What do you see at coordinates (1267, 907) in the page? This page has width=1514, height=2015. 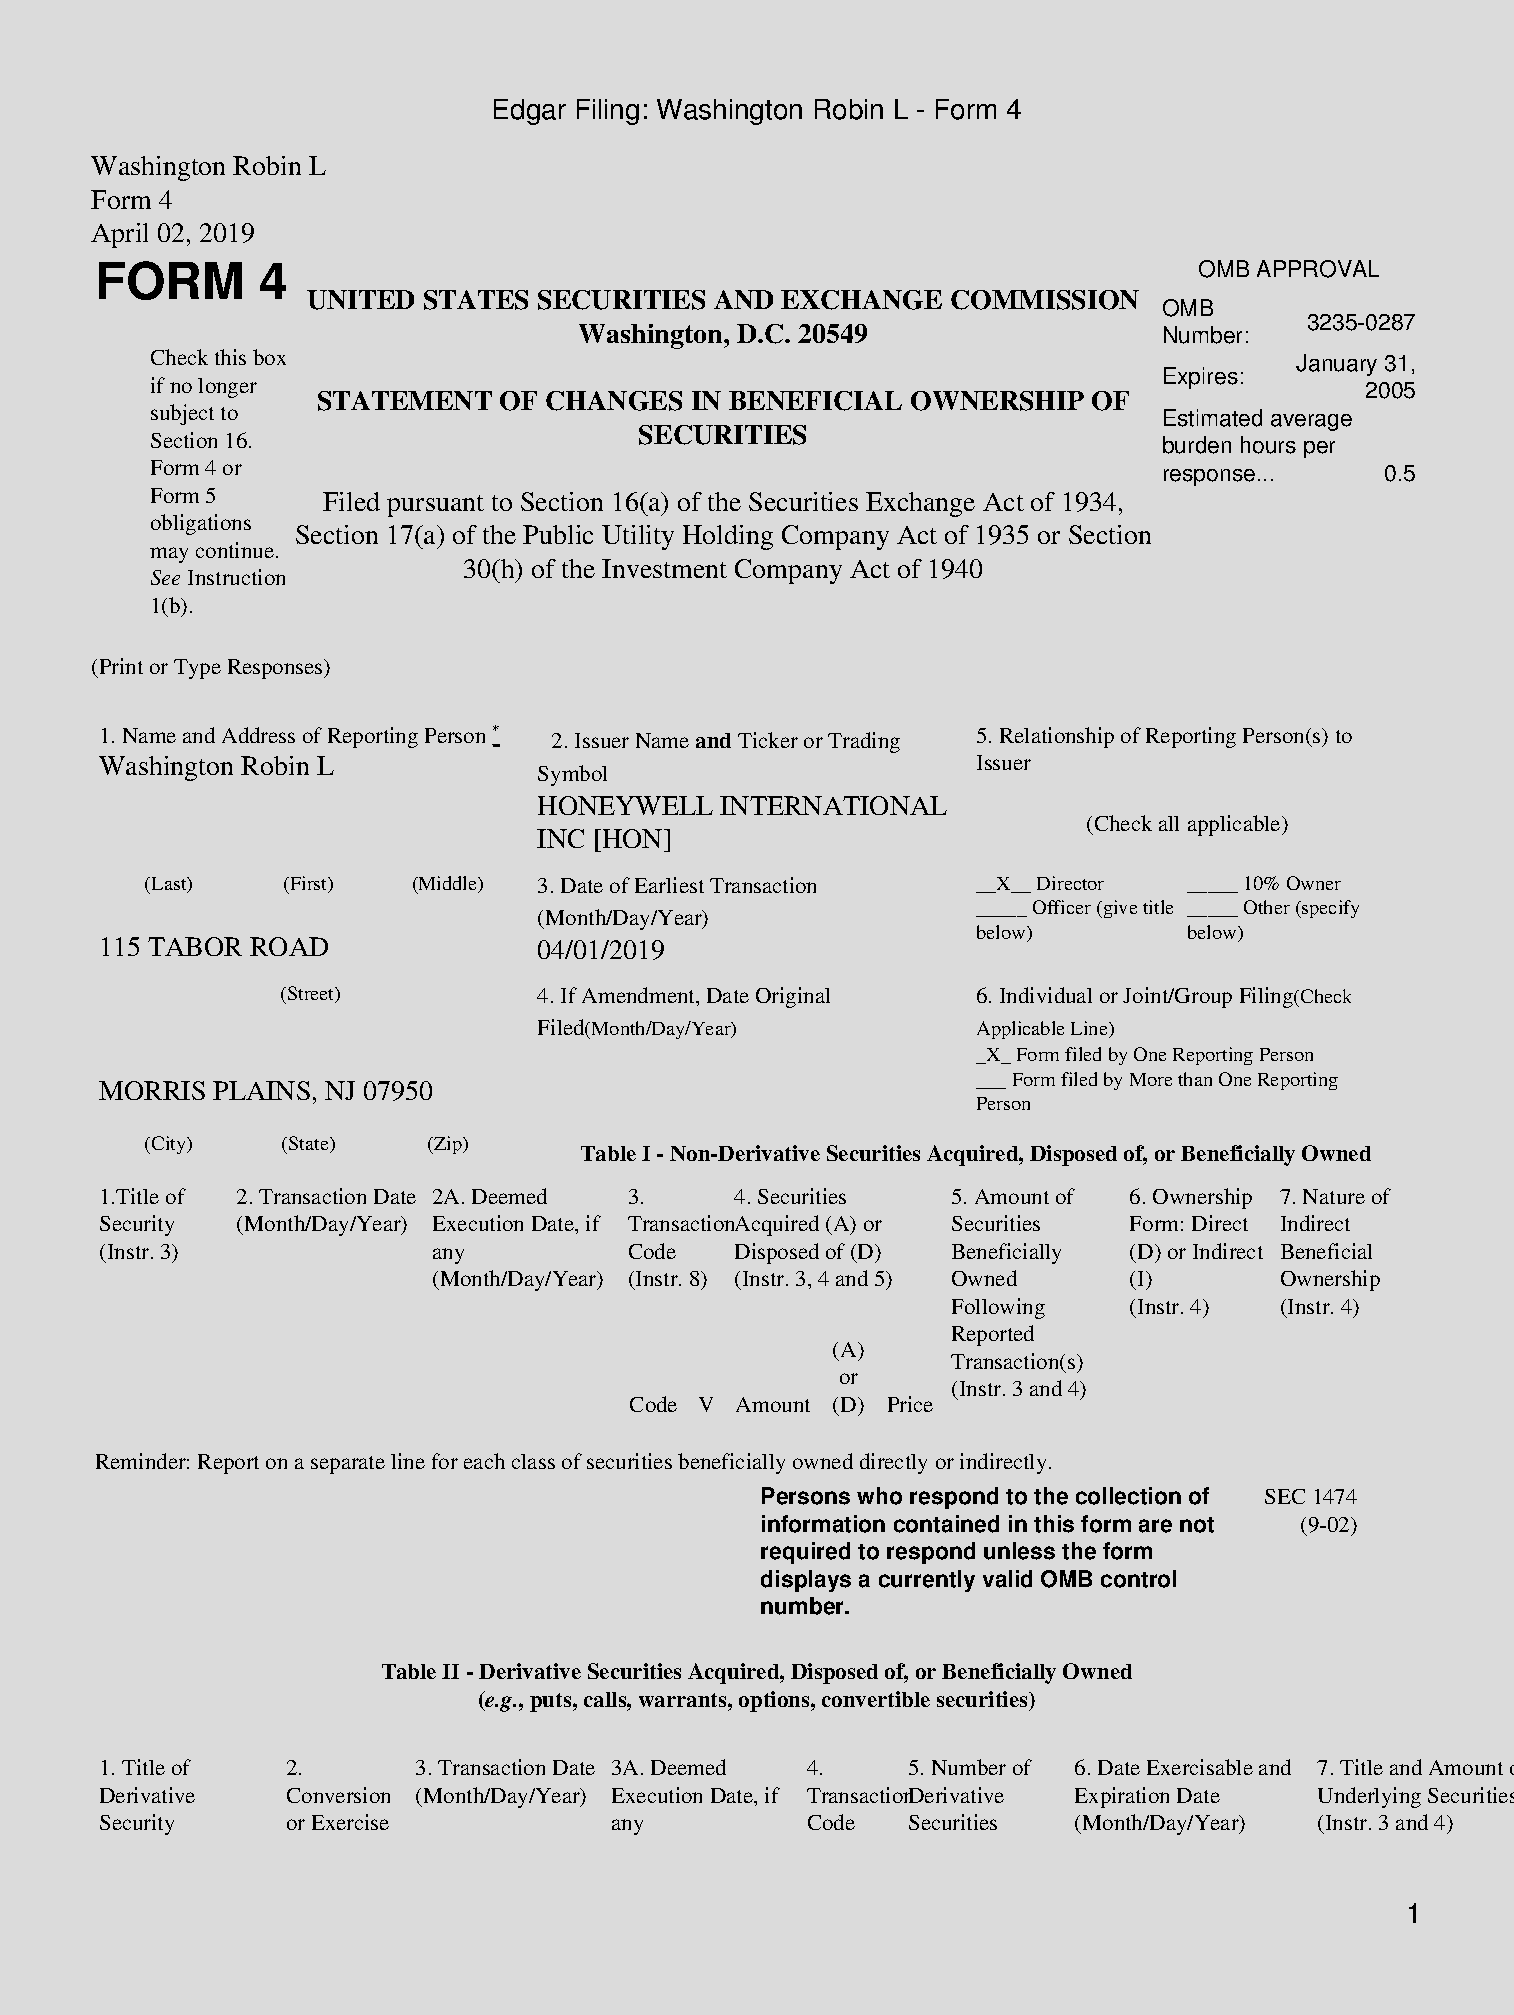 I see `Other` at bounding box center [1267, 907].
